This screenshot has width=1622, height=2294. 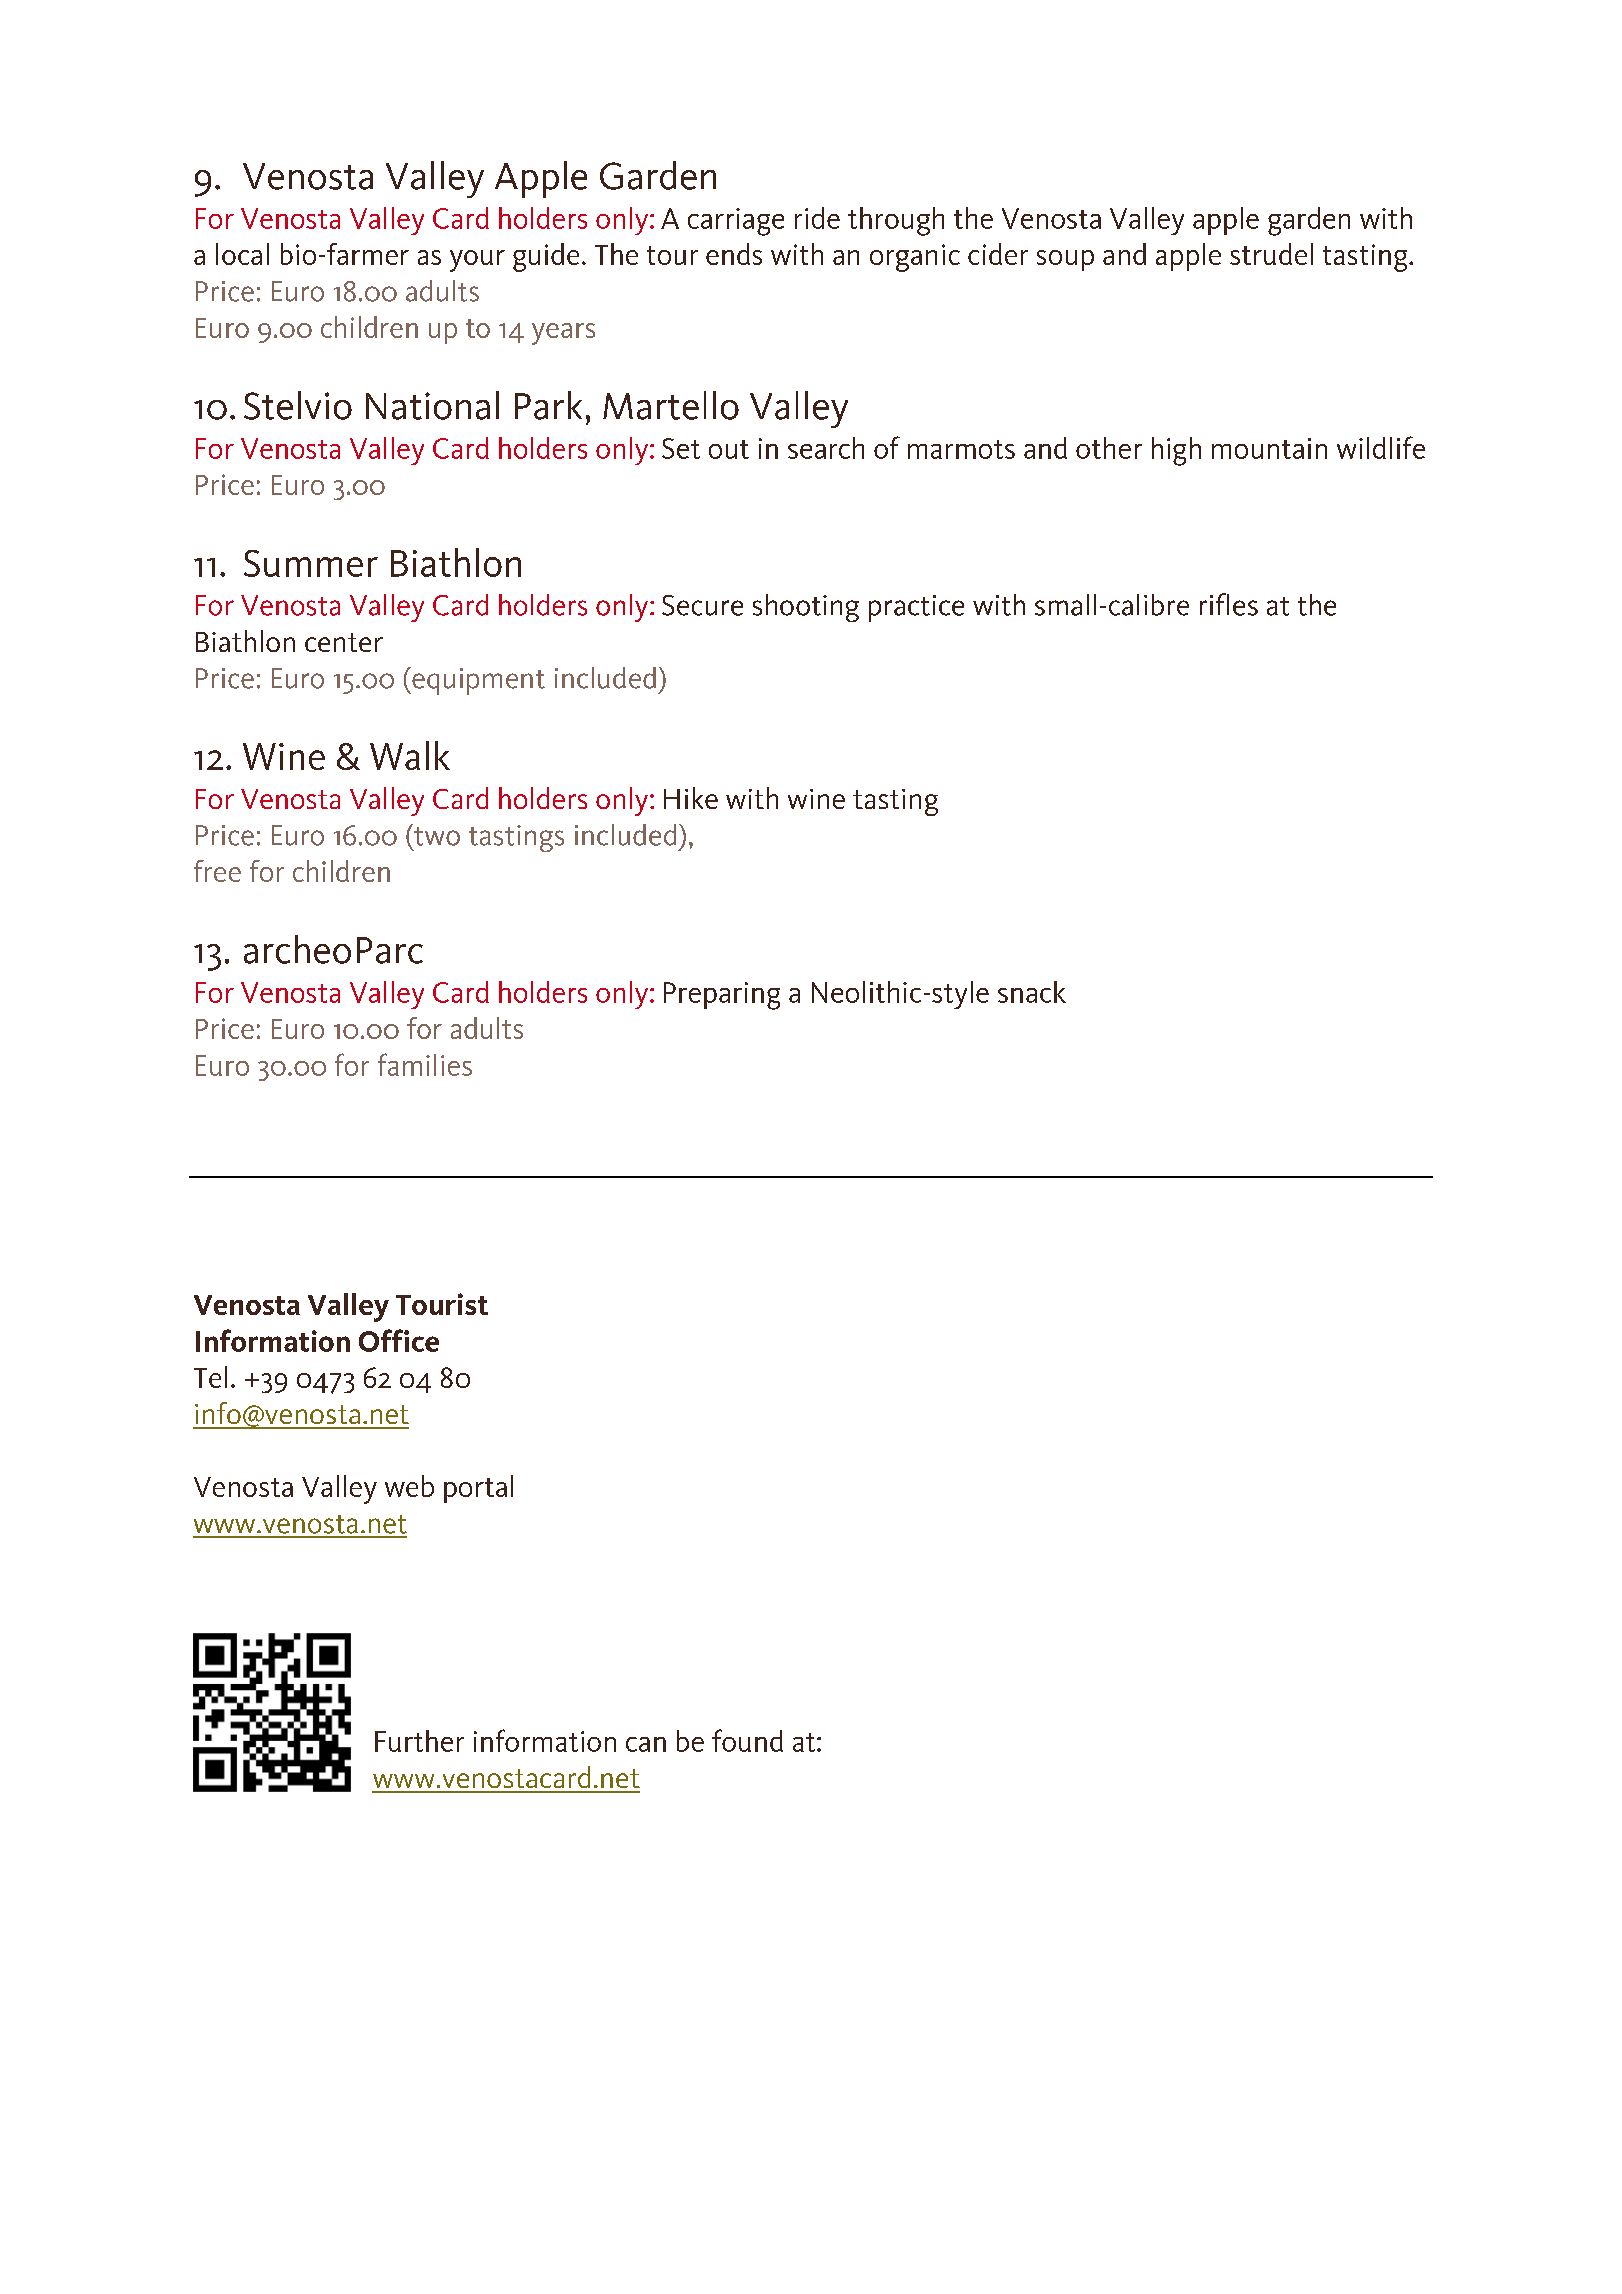 What do you see at coordinates (436, 835) in the screenshot?
I see `two` at bounding box center [436, 835].
